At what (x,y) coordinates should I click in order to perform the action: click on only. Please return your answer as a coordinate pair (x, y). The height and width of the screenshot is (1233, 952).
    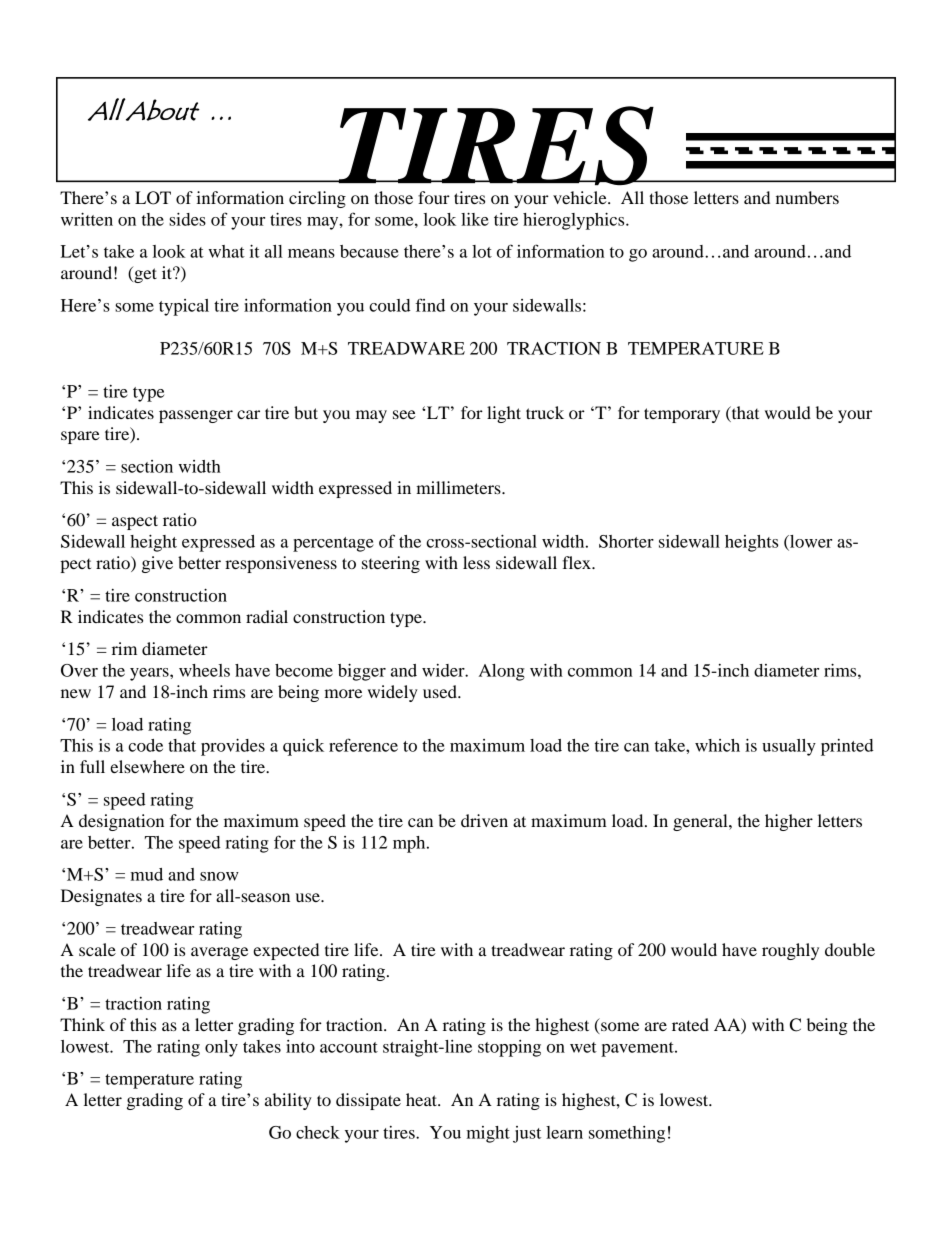
    Looking at the image, I should click on (221, 1048).
